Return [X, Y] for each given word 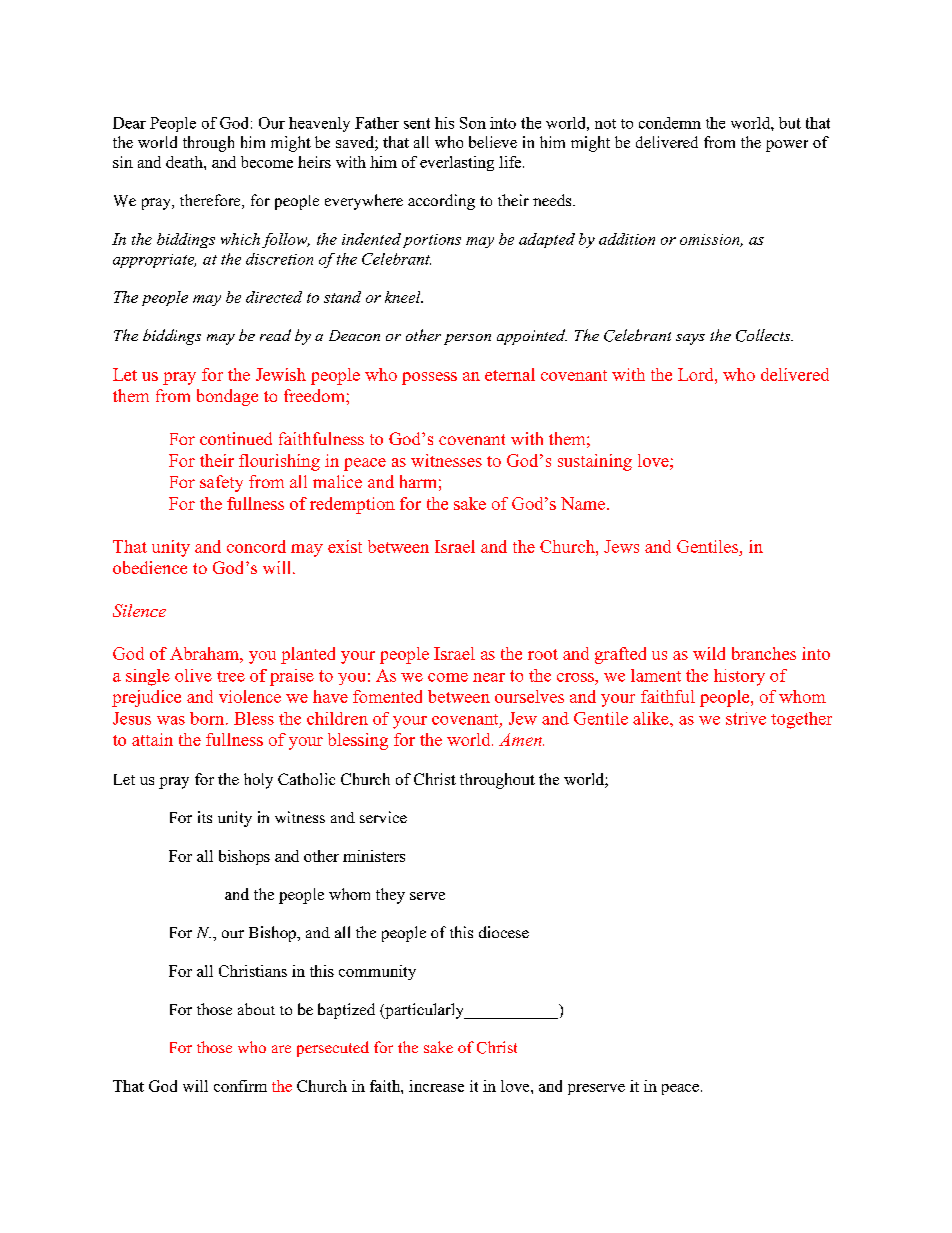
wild [709, 653]
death [185, 162]
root [543, 654]
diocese [504, 932]
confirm [240, 1086]
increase [436, 1086]
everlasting [457, 163]
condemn [670, 123]
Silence [139, 610]
